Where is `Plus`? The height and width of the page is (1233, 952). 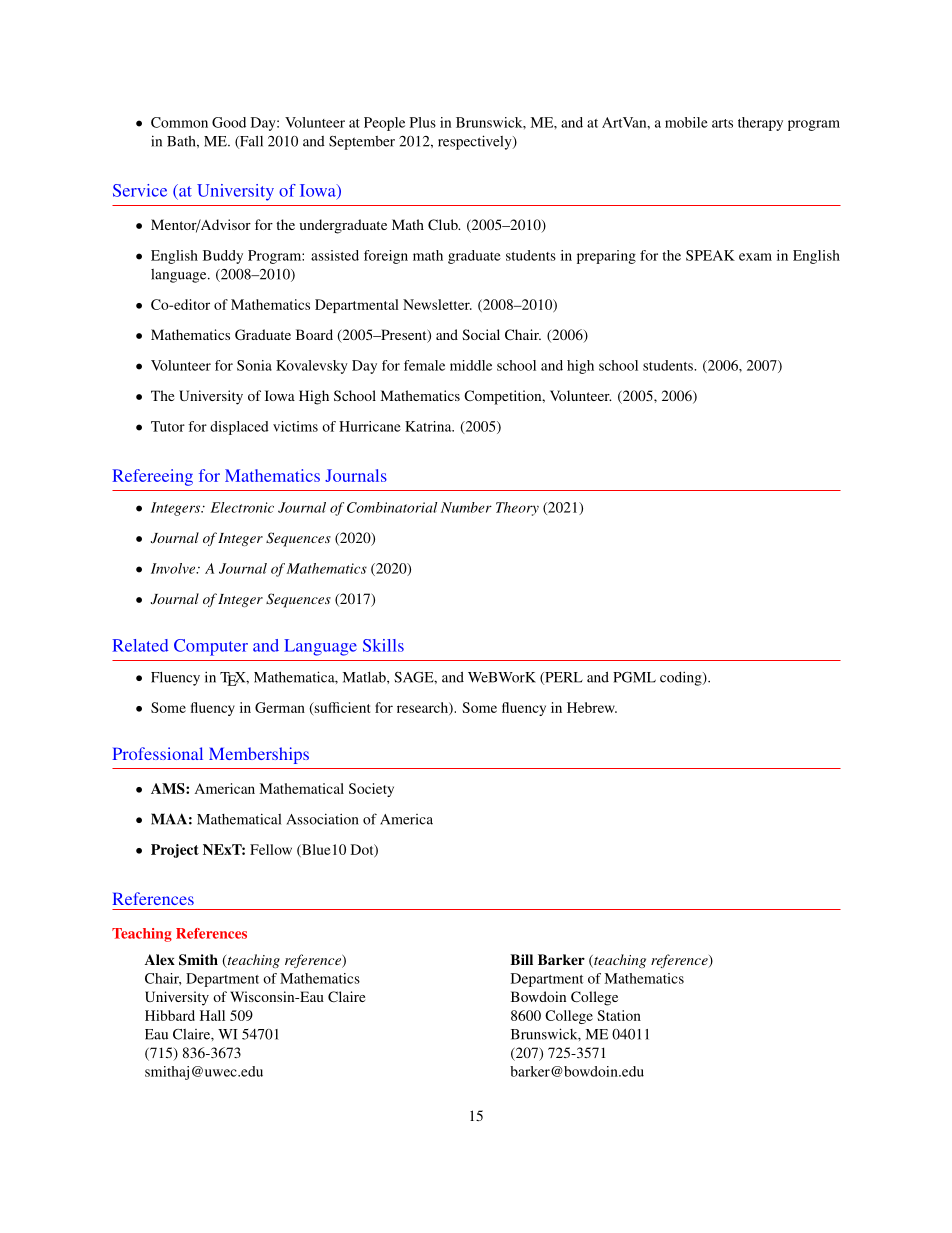
Plus is located at coordinates (423, 122).
